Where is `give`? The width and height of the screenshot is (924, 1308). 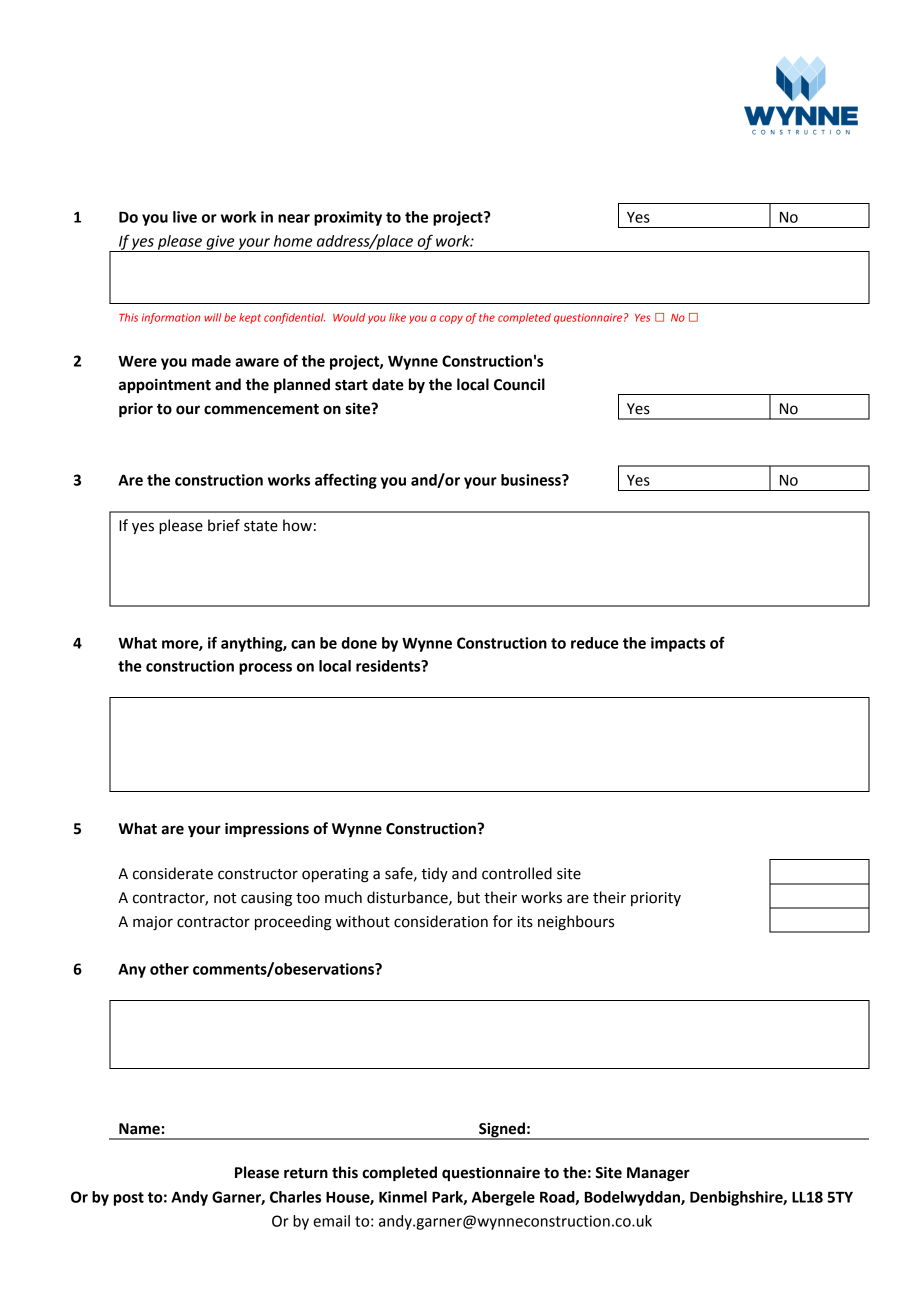 give is located at coordinates (220, 243).
